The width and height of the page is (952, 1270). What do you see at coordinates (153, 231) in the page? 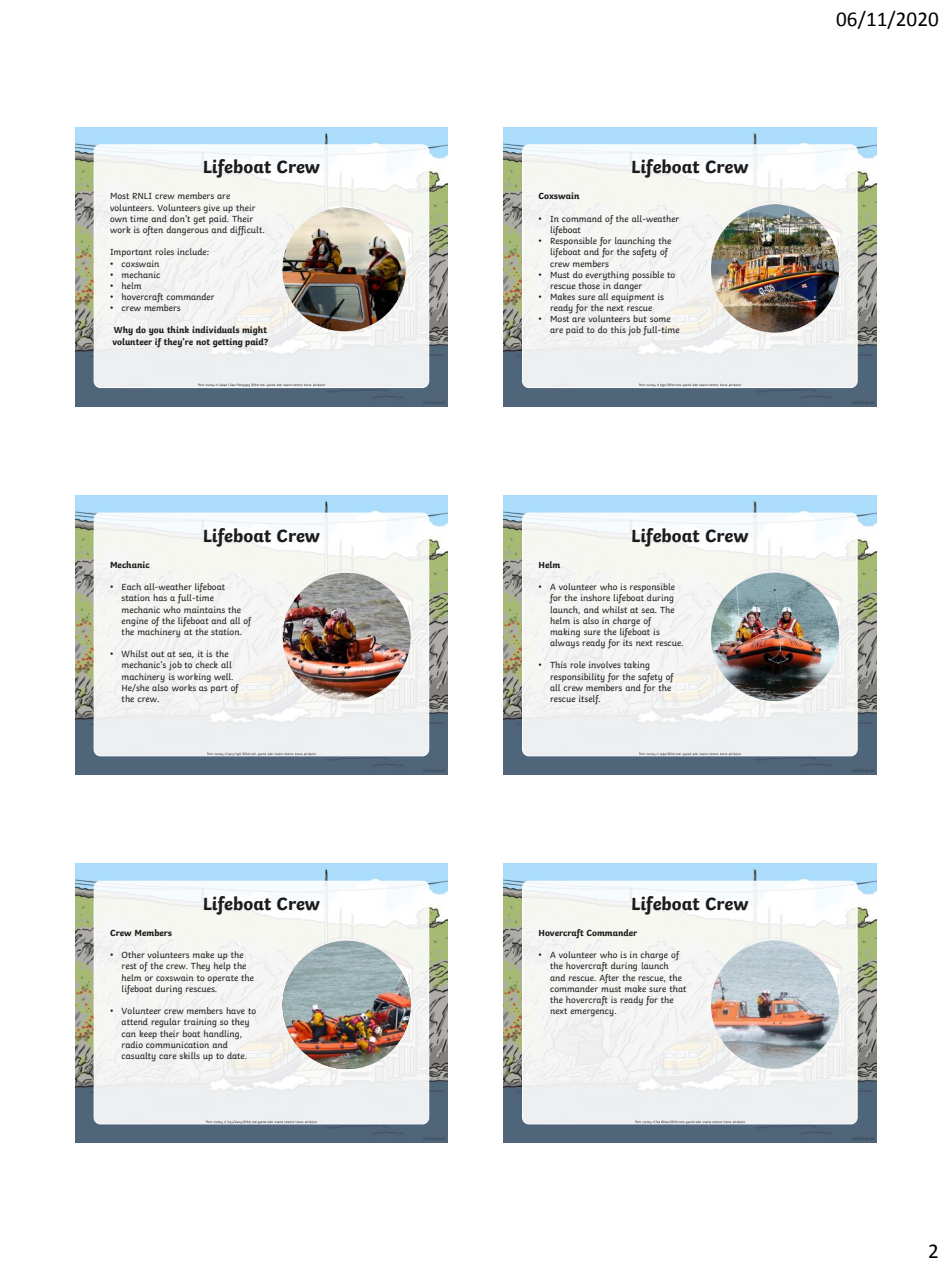
I see `often` at bounding box center [153, 231].
